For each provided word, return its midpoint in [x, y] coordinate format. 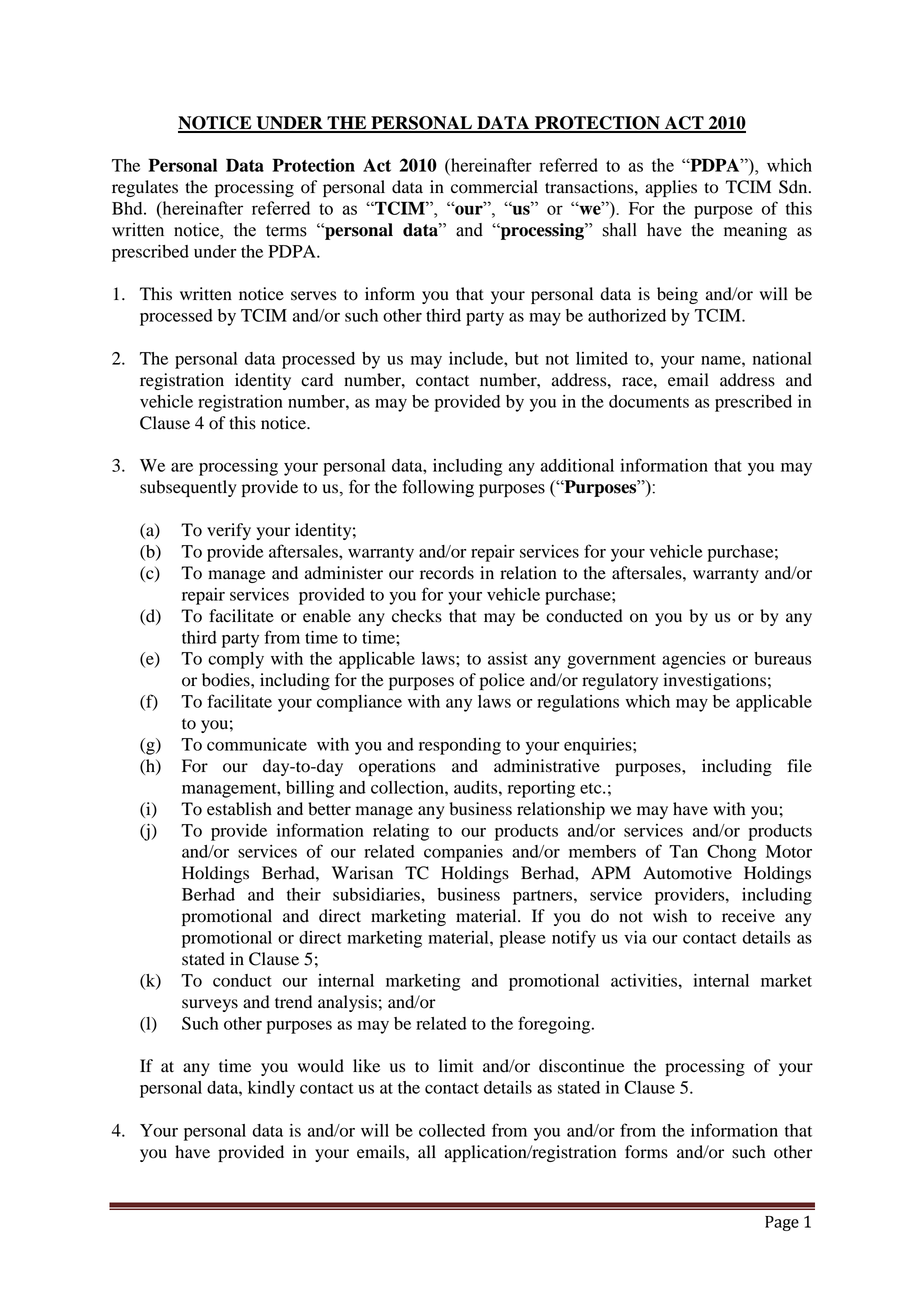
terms [286, 231]
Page [782, 1223]
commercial [494, 187]
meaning [755, 231]
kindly [271, 1089]
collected [452, 1130]
